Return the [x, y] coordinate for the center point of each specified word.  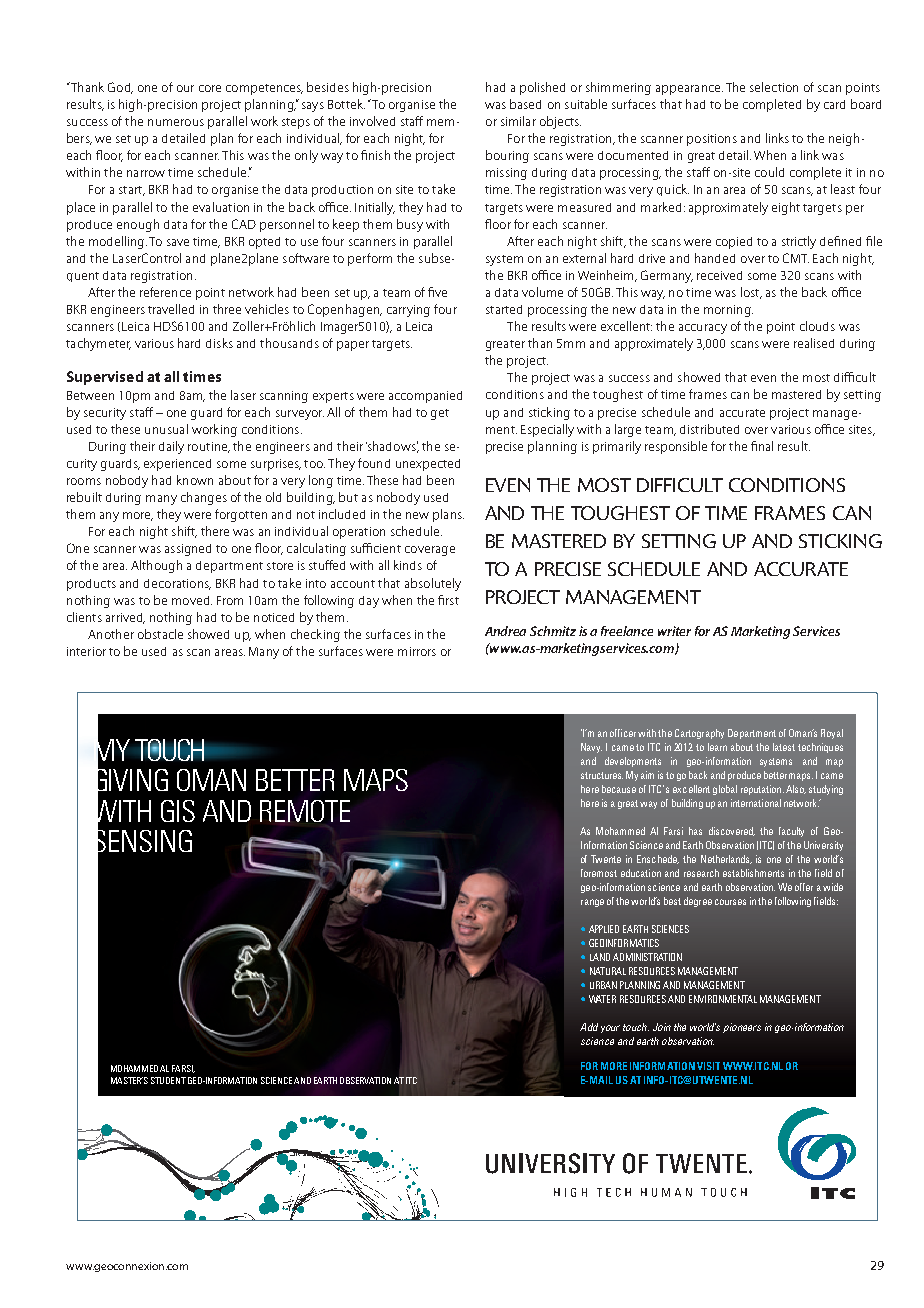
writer [674, 631]
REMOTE [305, 811]
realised [814, 343]
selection [774, 87]
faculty [791, 832]
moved [192, 600]
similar [518, 121]
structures [602, 775]
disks [219, 343]
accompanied [425, 397]
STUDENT [168, 1080]
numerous [176, 122]
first [448, 600]
